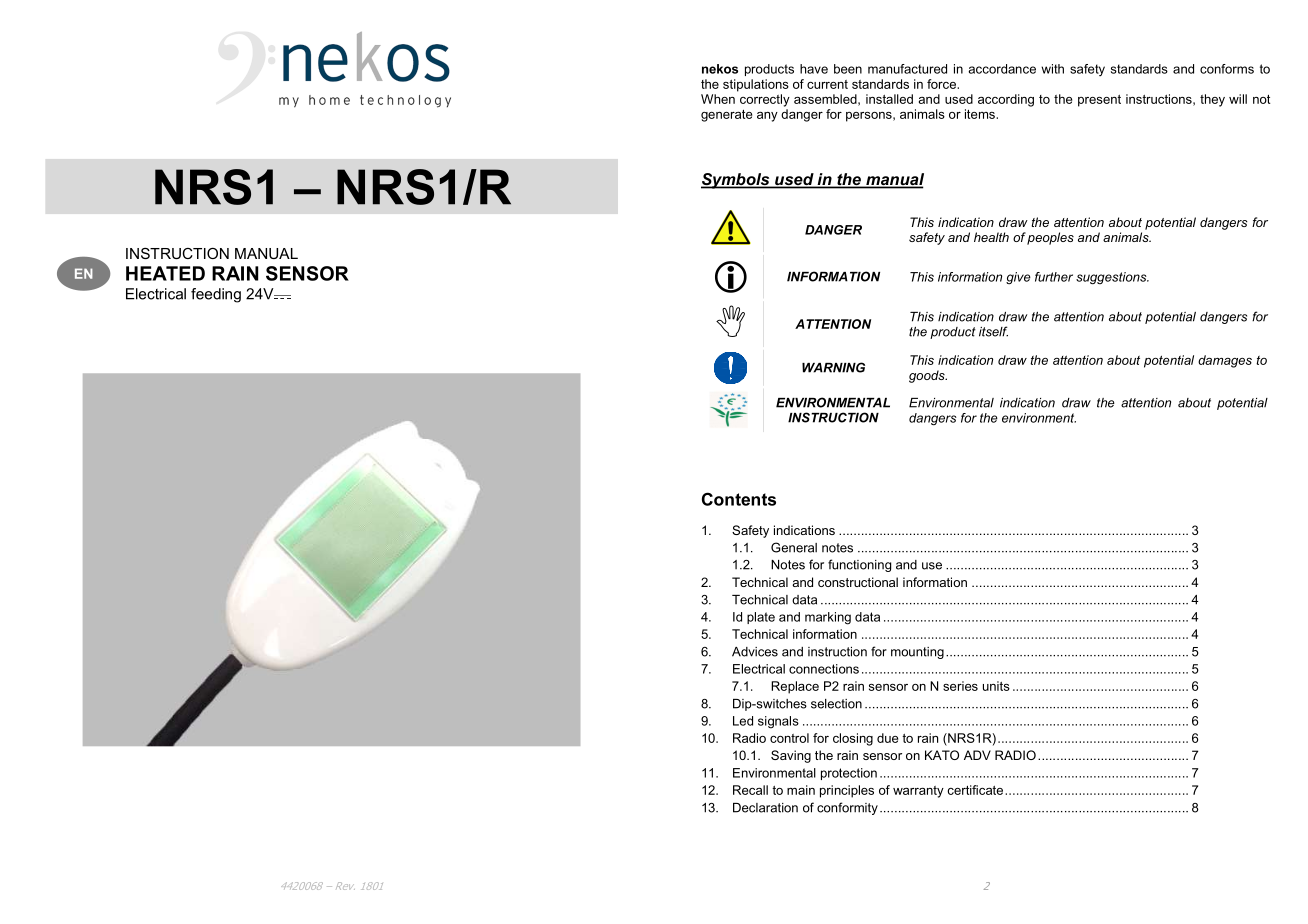 This document has height=924, width=1308. I want to click on damages, so click(1225, 361).
